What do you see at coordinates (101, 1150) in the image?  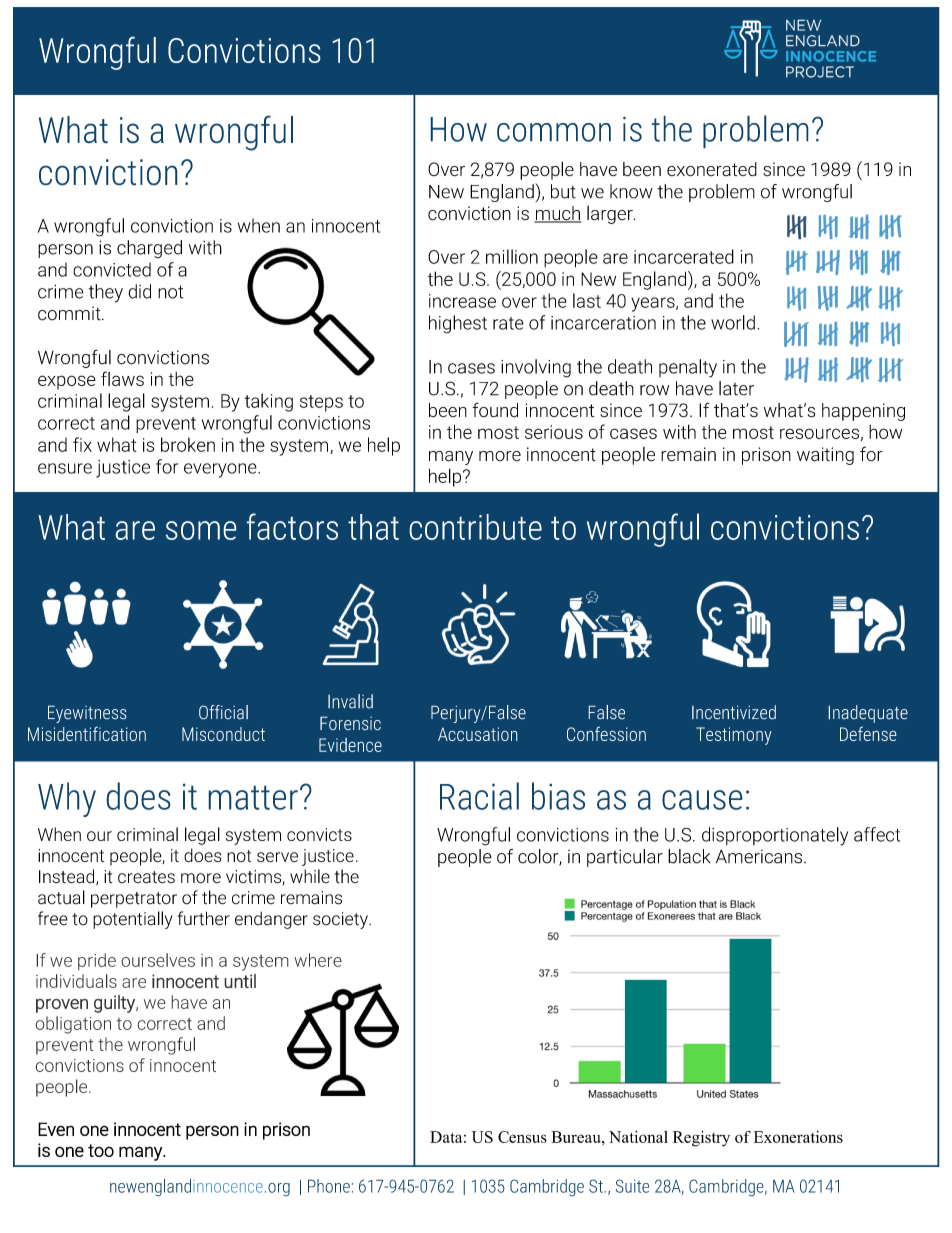 I see `too` at bounding box center [101, 1150].
